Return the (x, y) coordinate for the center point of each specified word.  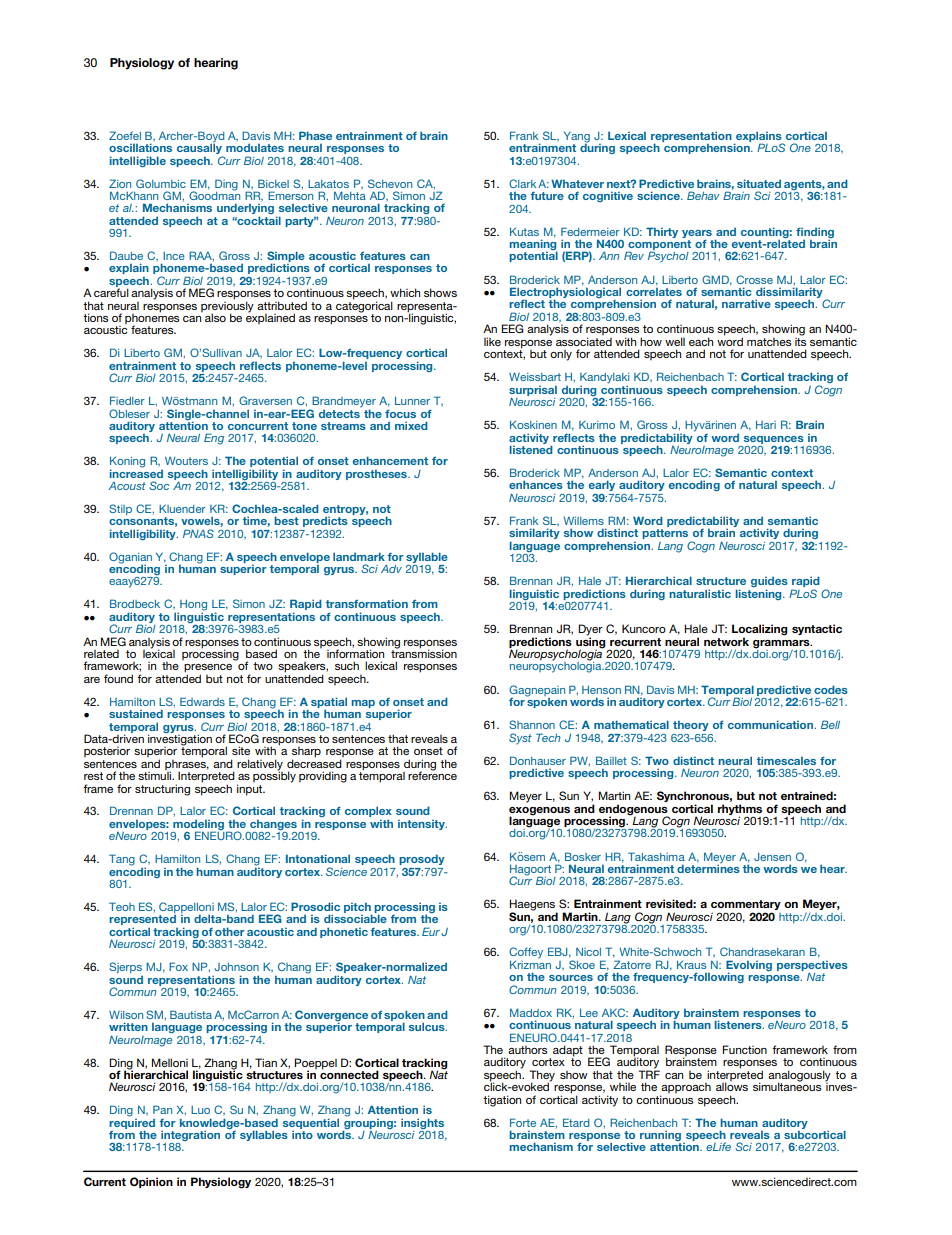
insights (422, 1123)
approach (685, 1089)
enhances (536, 484)
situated (759, 183)
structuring (162, 790)
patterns (665, 534)
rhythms (740, 810)
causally (200, 149)
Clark (522, 183)
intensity (422, 825)
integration (189, 1137)
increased (136, 472)
